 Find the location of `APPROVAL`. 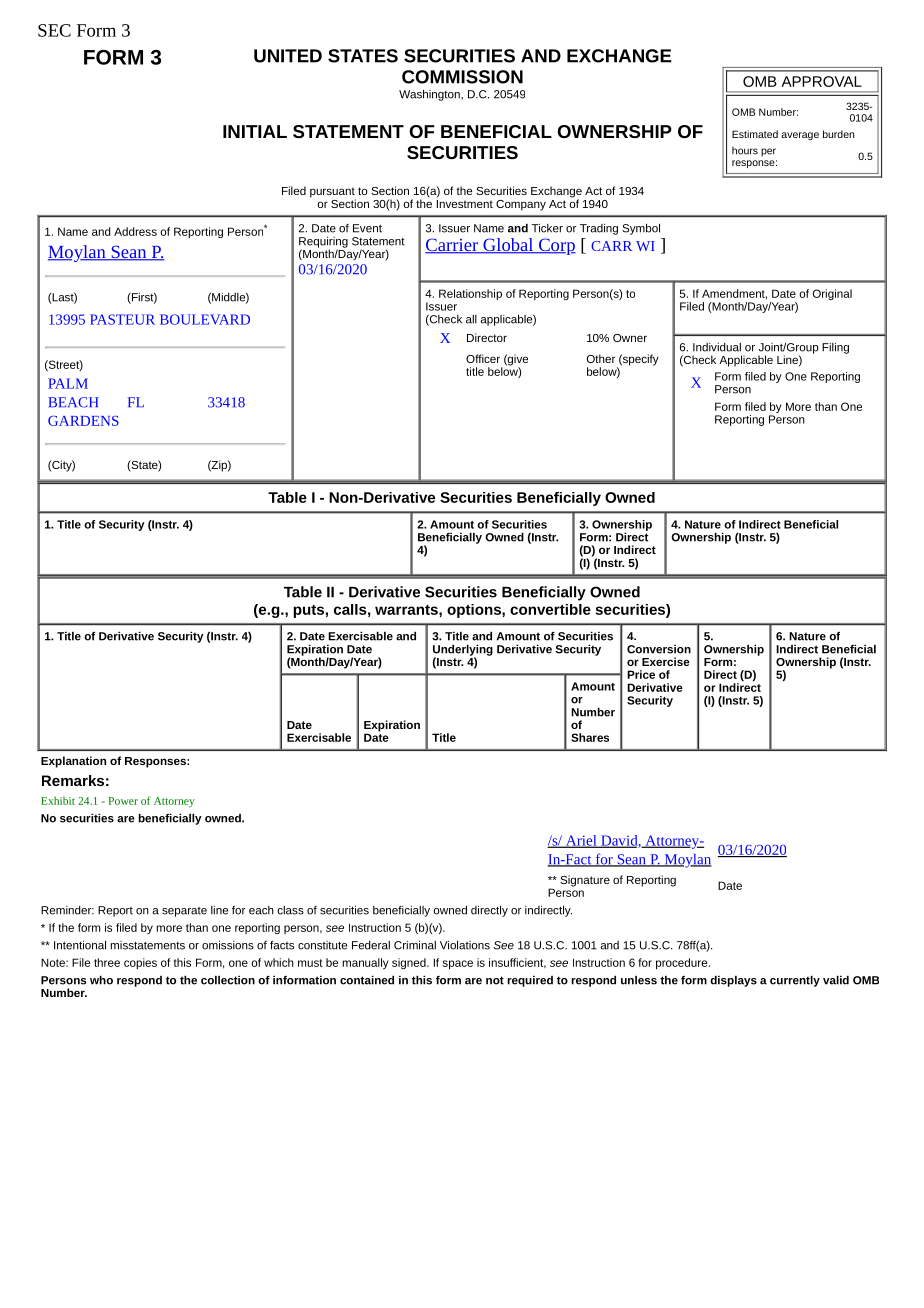

APPROVAL is located at coordinates (821, 81).
